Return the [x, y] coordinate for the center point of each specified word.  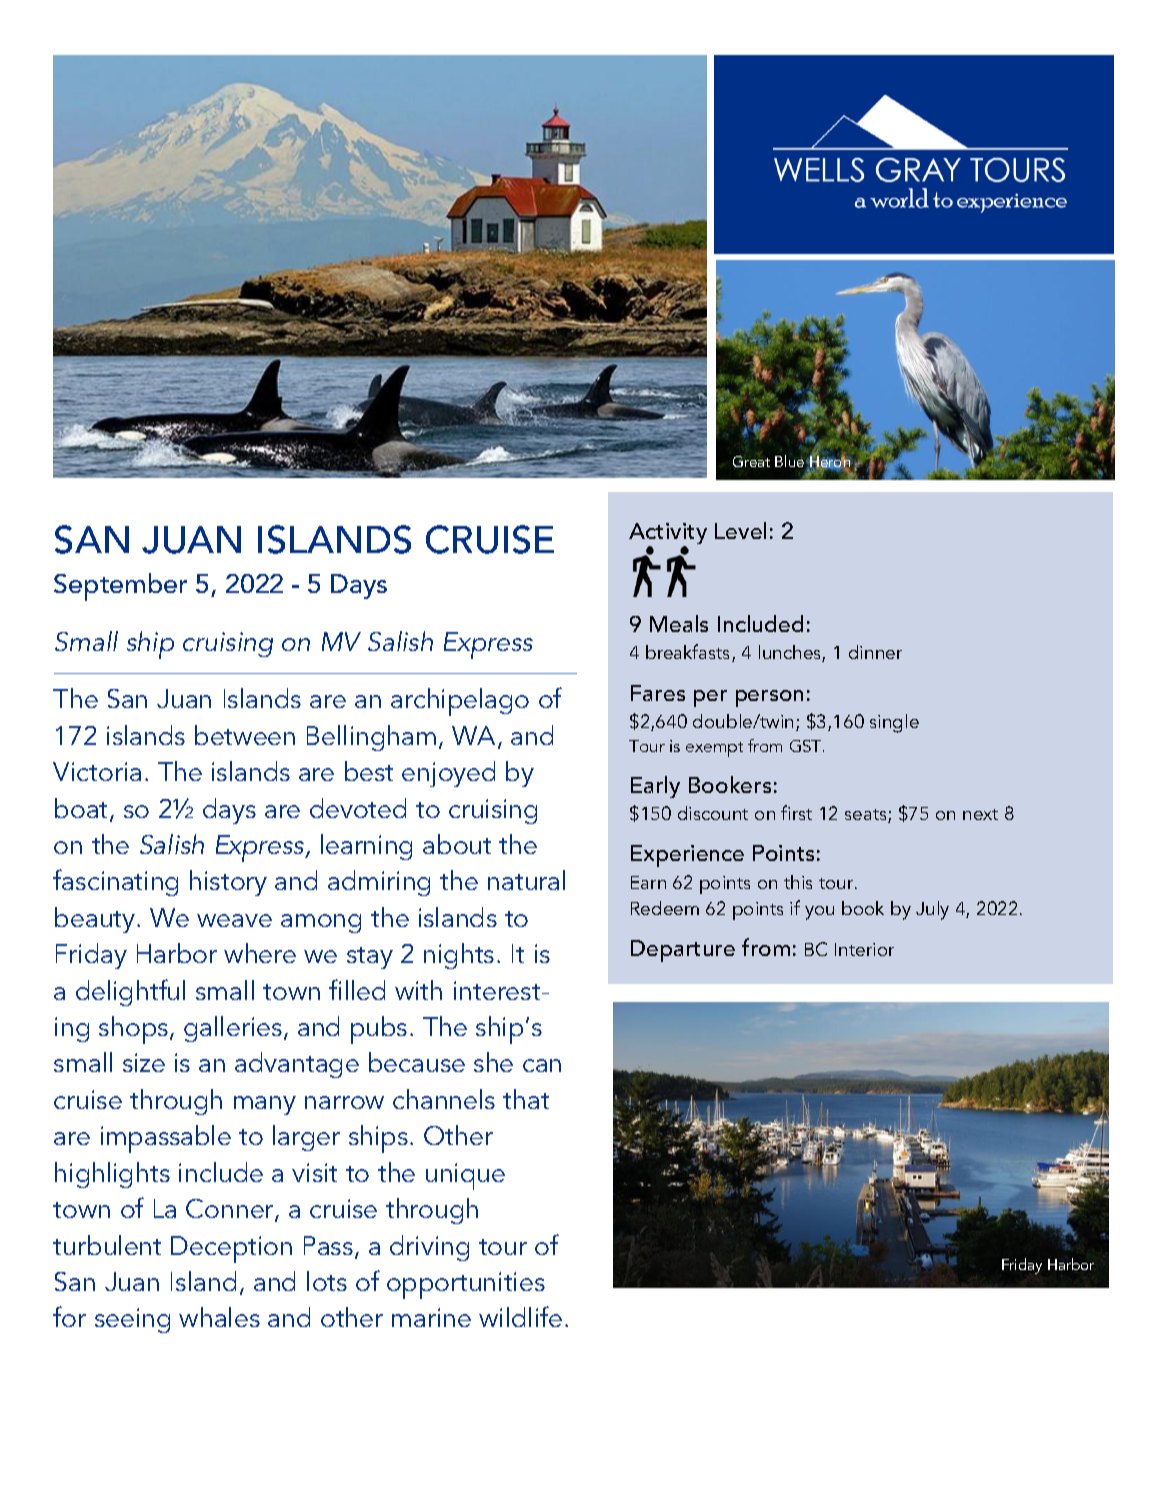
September [120, 587]
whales [219, 1317]
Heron [829, 462]
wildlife [520, 1316]
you [819, 913]
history [228, 883]
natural [526, 880]
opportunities [466, 1285]
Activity [668, 535]
